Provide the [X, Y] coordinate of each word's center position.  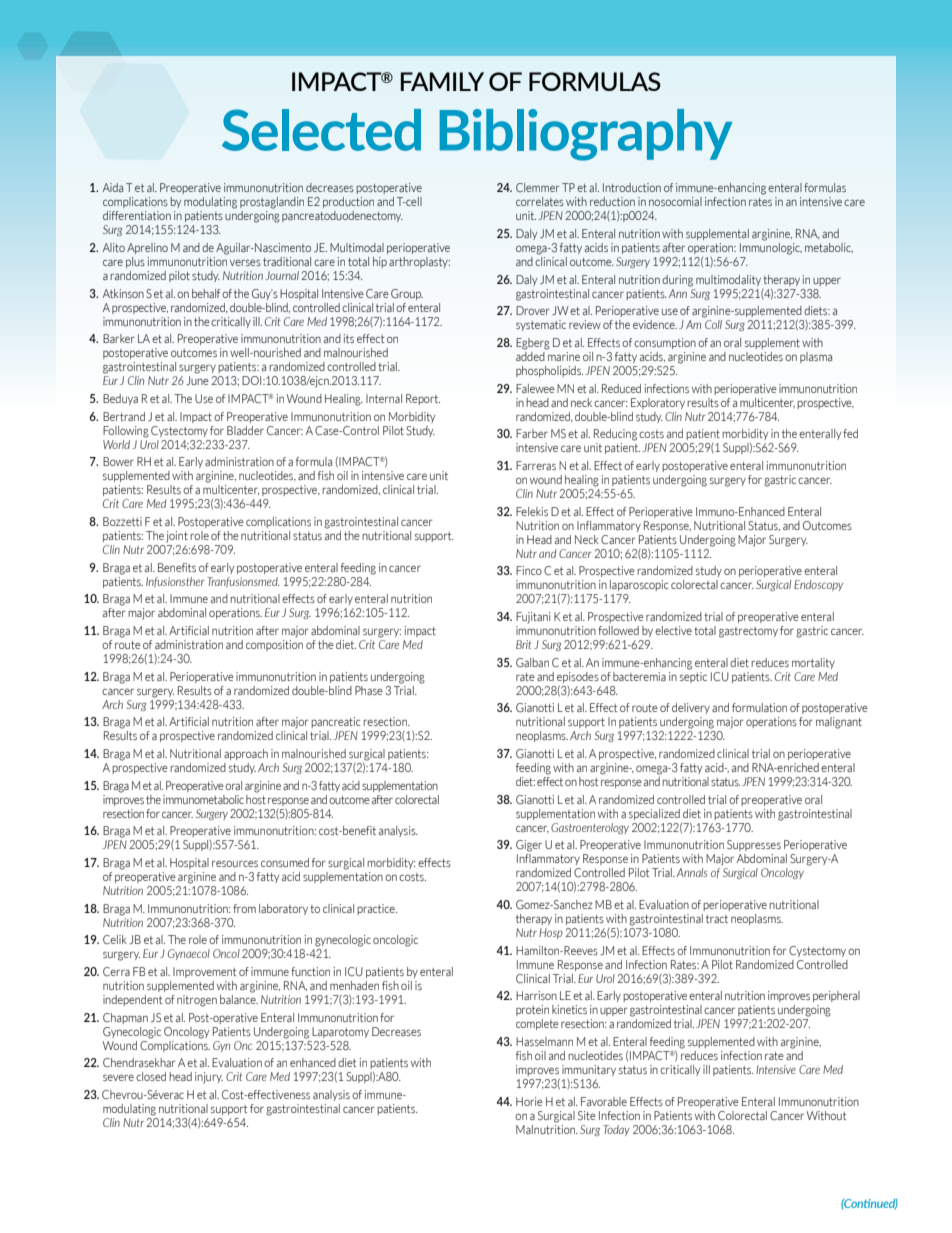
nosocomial [675, 201]
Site [587, 1115]
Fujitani [533, 618]
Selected [321, 130]
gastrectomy [748, 632]
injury [209, 1078]
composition [274, 645]
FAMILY [442, 81]
